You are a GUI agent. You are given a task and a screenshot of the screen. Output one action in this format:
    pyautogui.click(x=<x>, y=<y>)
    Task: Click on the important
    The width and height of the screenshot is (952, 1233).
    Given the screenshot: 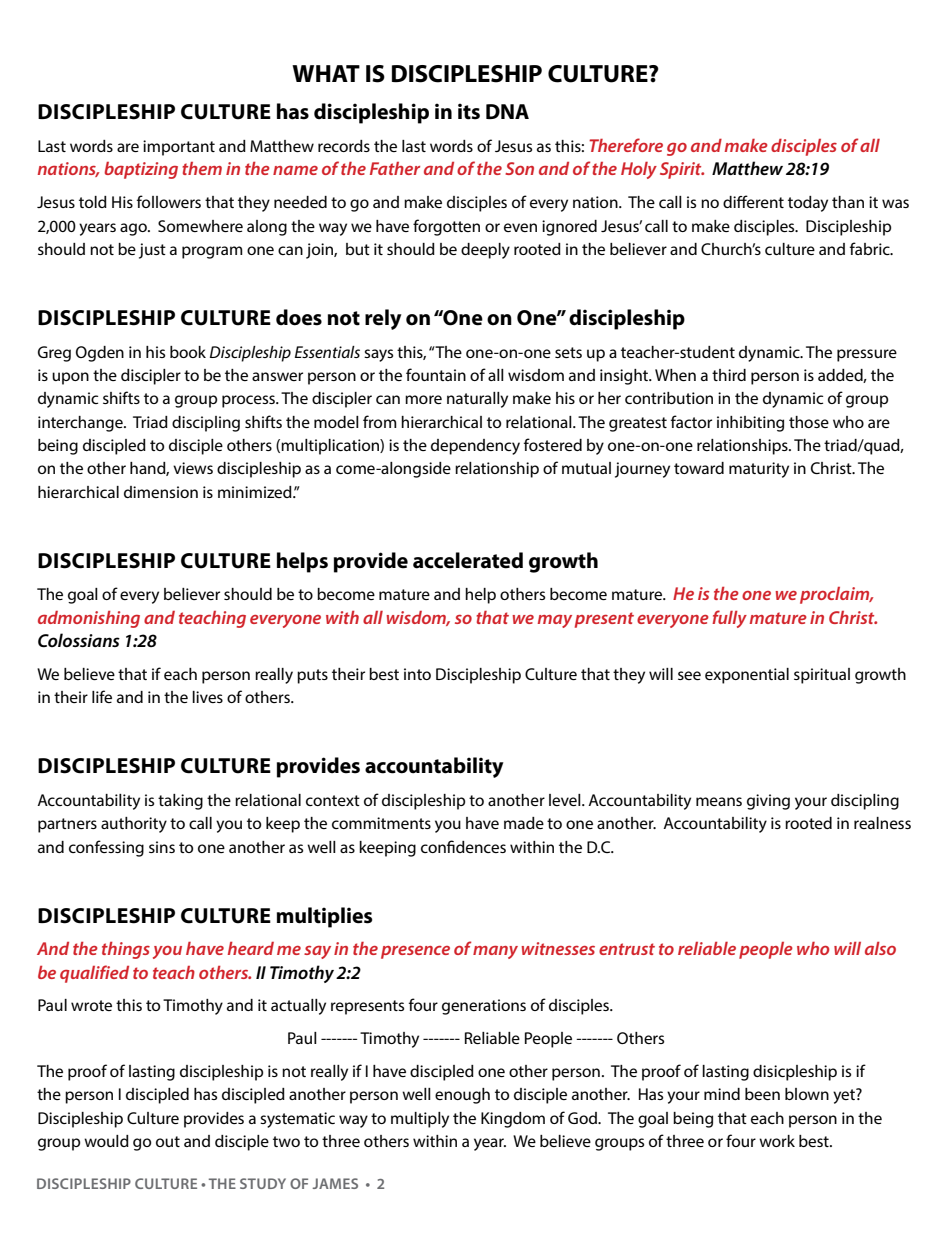 What is the action you would take?
    pyautogui.click(x=179, y=148)
